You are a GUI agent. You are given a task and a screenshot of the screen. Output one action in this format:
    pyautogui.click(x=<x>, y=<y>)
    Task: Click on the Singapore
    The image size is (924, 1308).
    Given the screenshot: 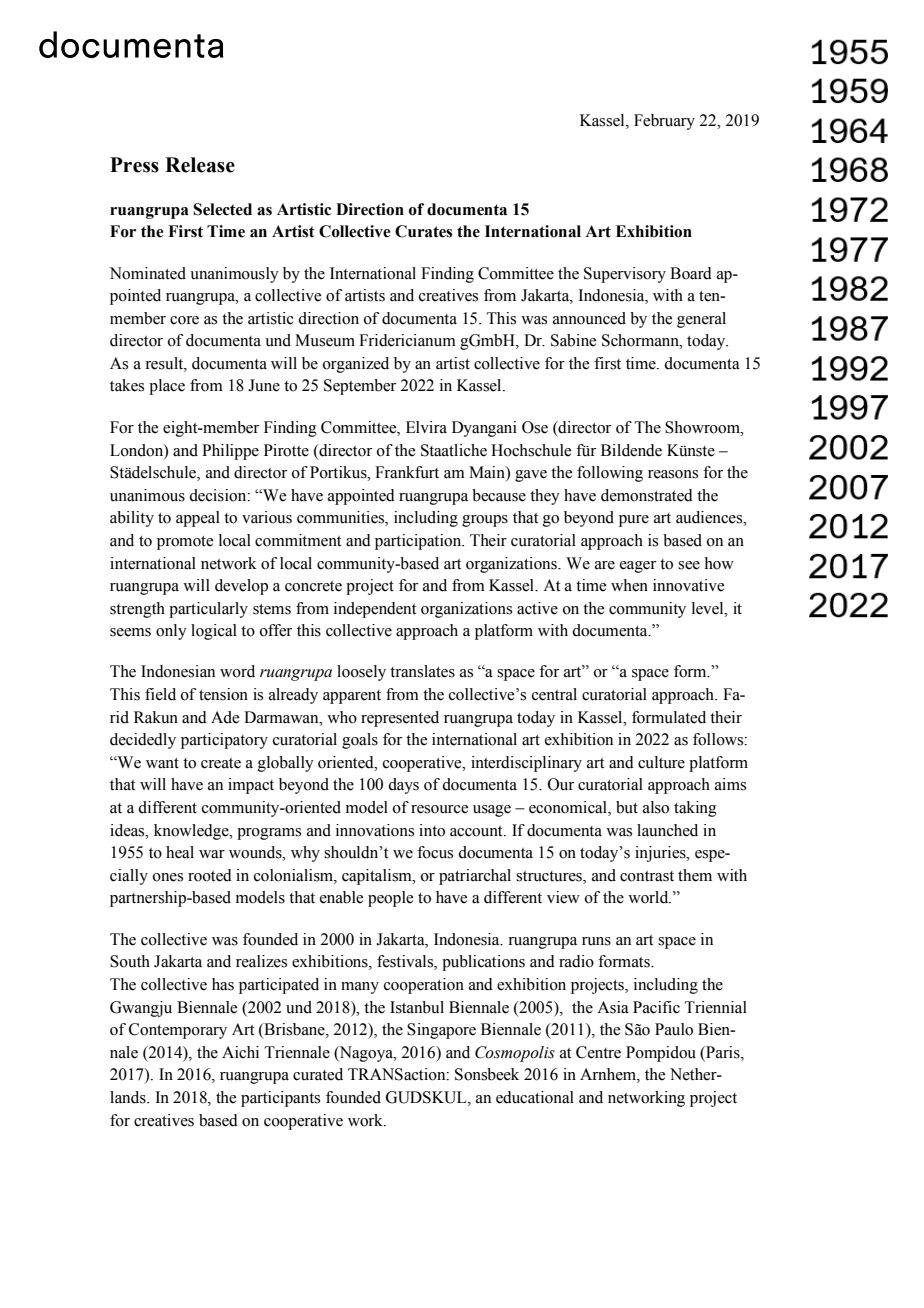 What is the action you would take?
    pyautogui.click(x=441, y=1031)
